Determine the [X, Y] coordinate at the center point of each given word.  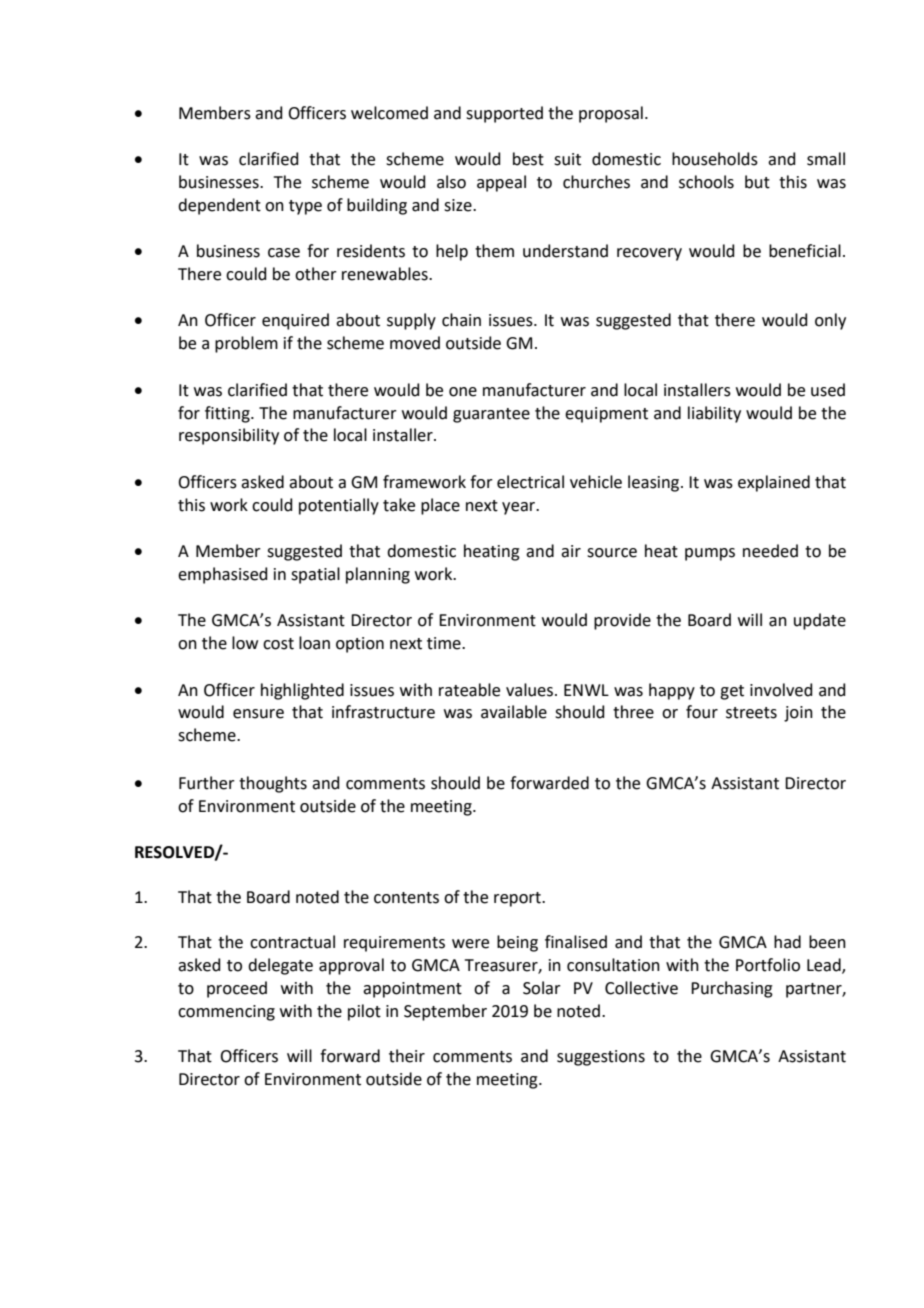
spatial [315, 575]
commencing [226, 1013]
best [528, 159]
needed [770, 551]
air [571, 551]
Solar [542, 988]
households [715, 159]
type [305, 207]
